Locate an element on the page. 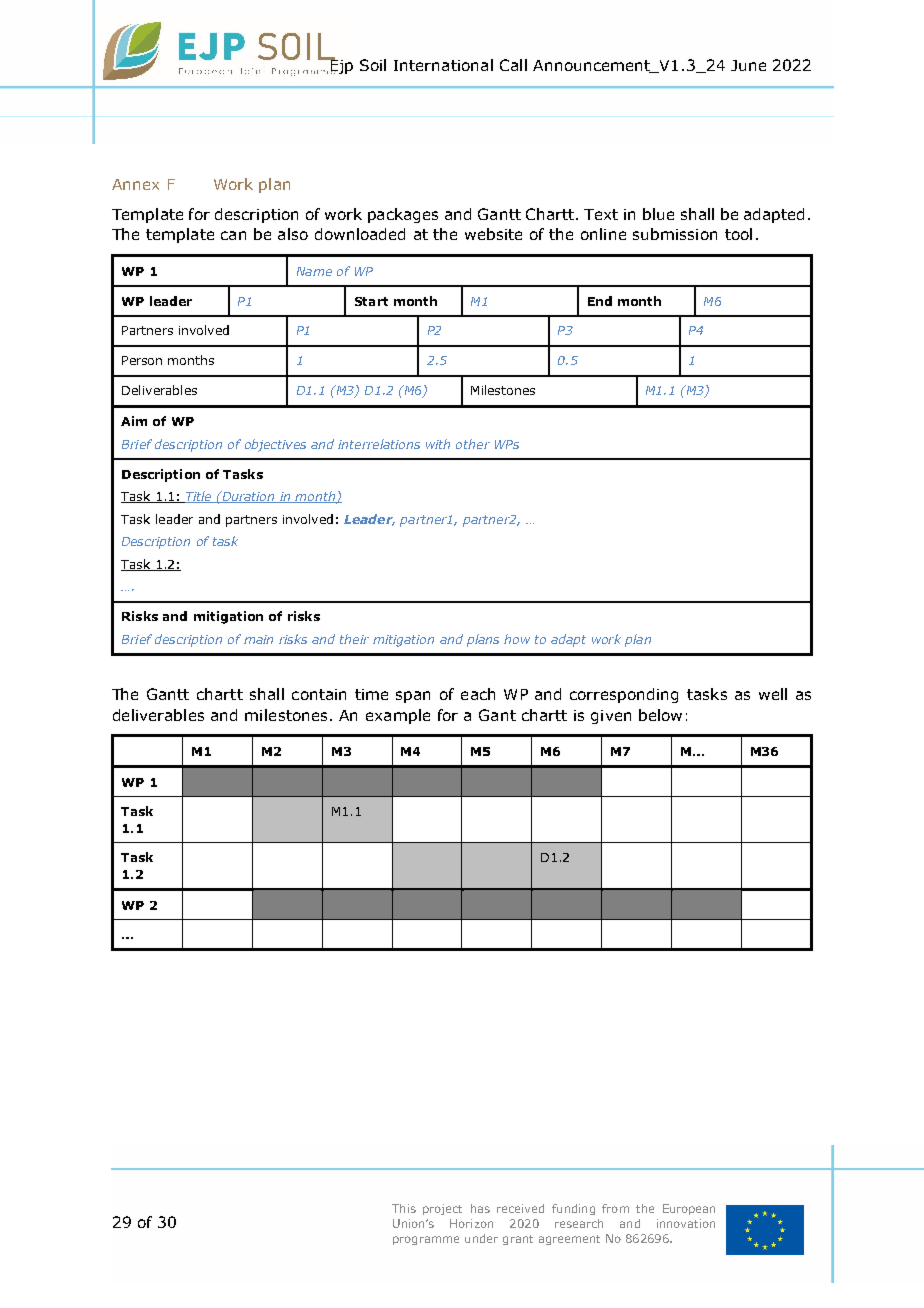 Image resolution: width=924 pixels, height=1308 pixels. each is located at coordinates (478, 694).
